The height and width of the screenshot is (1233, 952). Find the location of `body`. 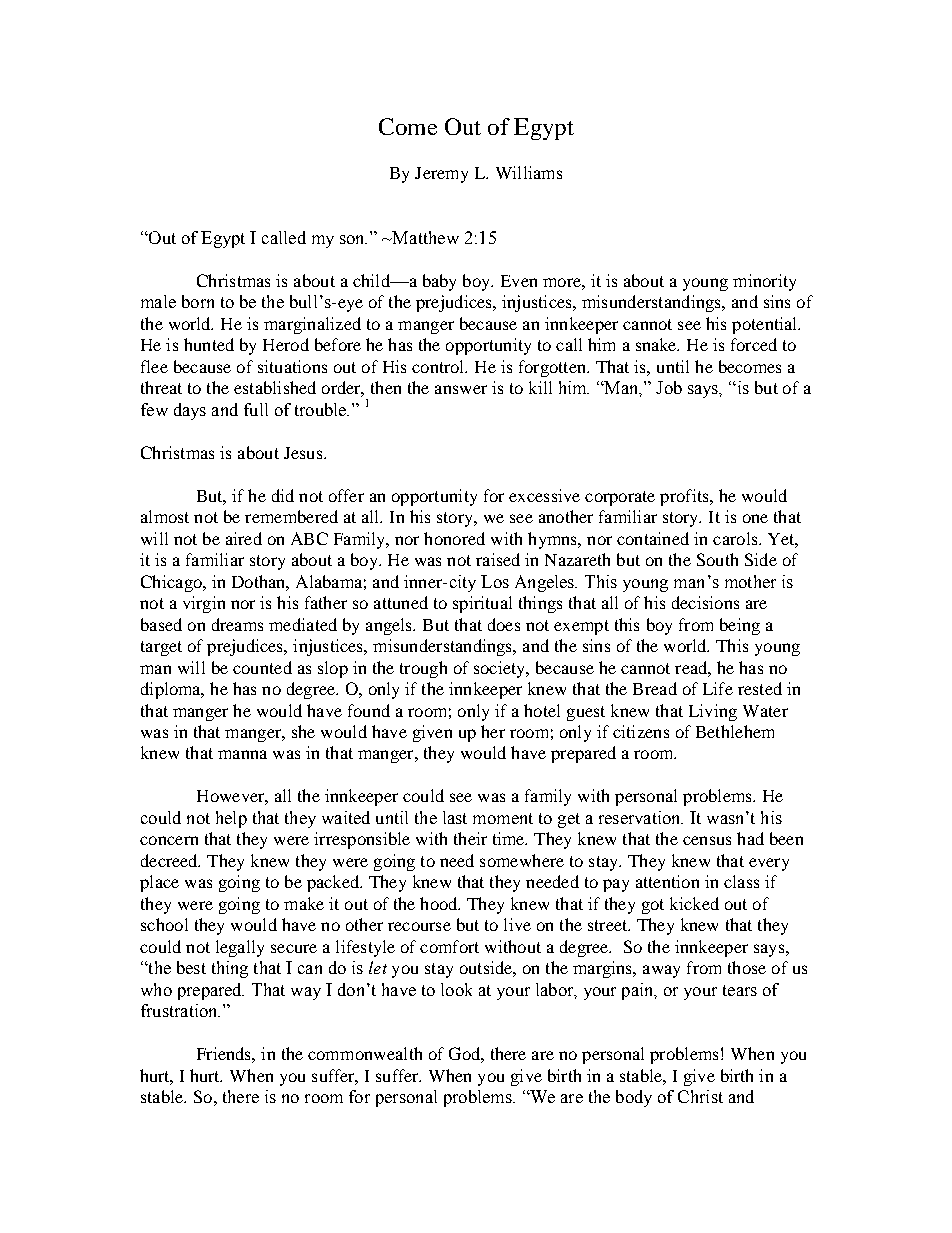

body is located at coordinates (634, 1098).
